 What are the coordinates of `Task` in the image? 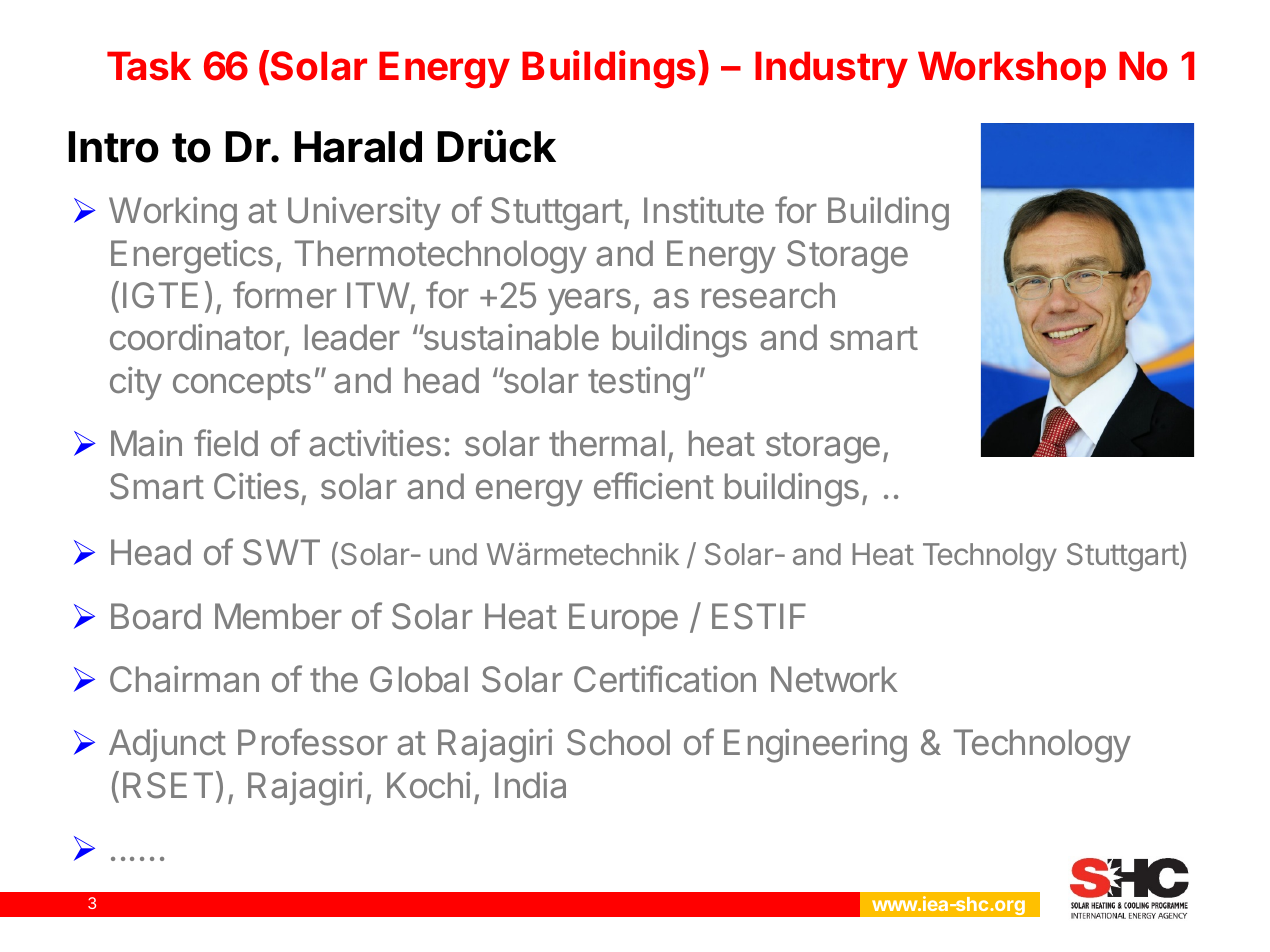 It's located at (149, 66).
